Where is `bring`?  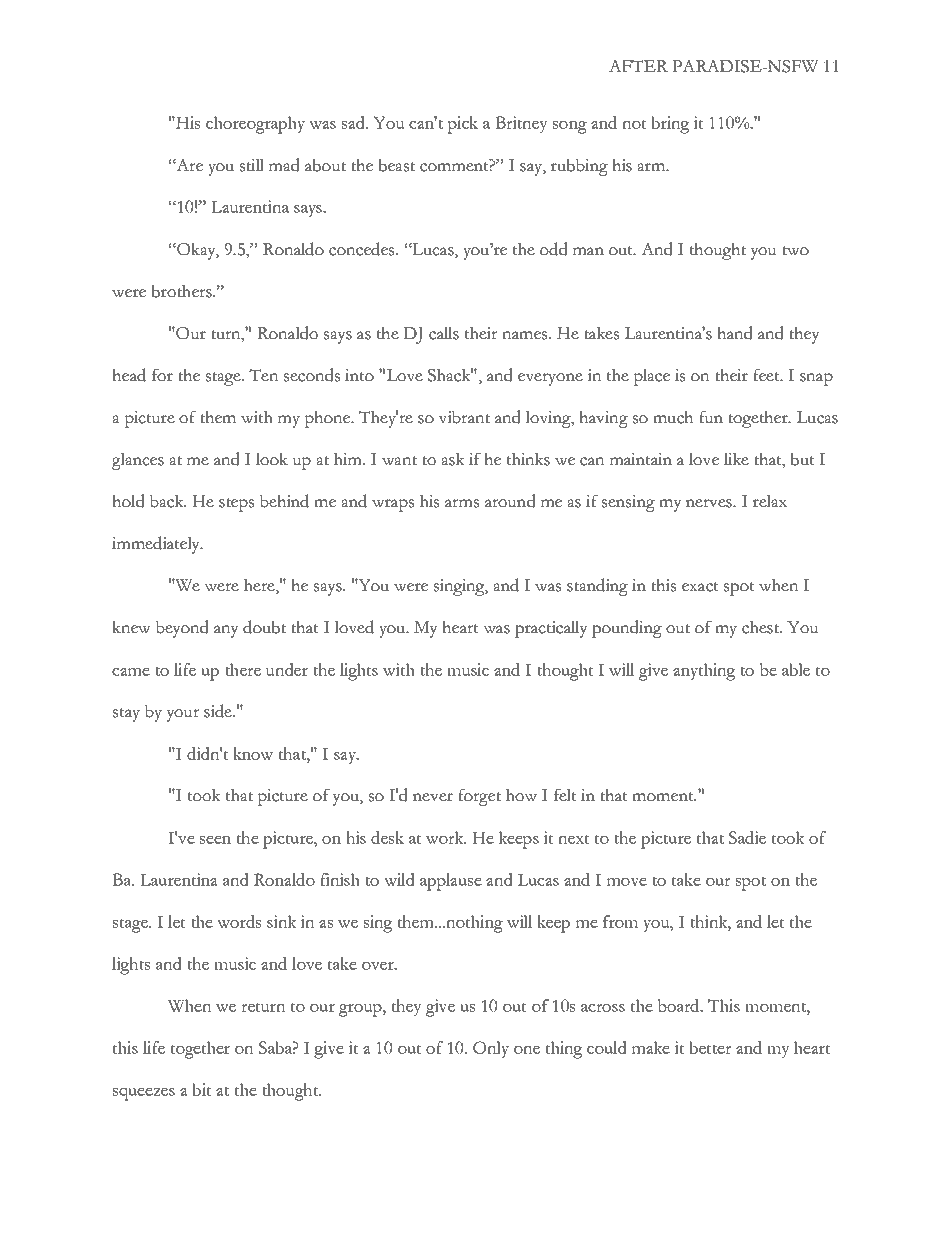 bring is located at coordinates (670, 125).
